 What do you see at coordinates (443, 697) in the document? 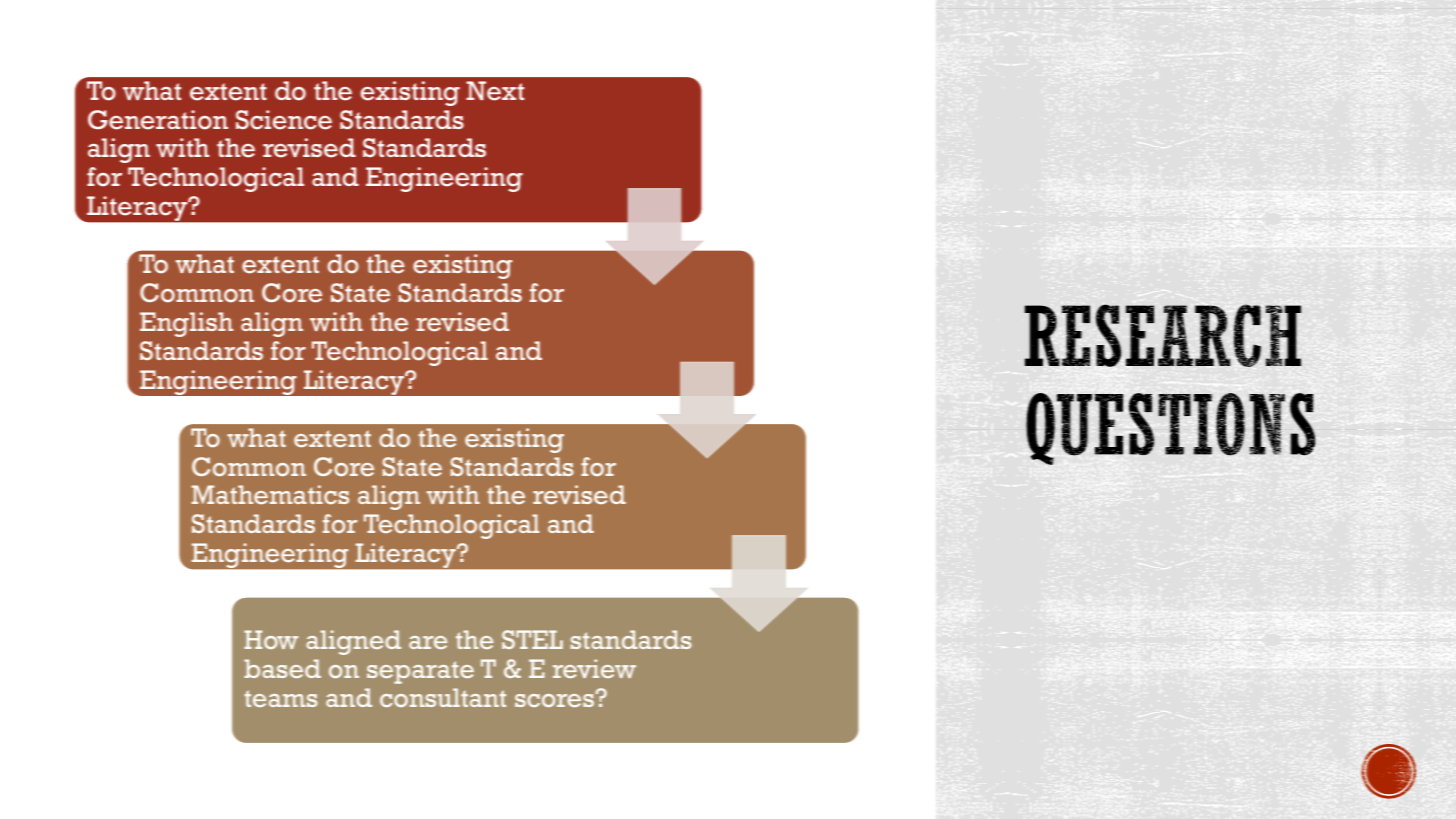
I see `consultant` at bounding box center [443, 697].
